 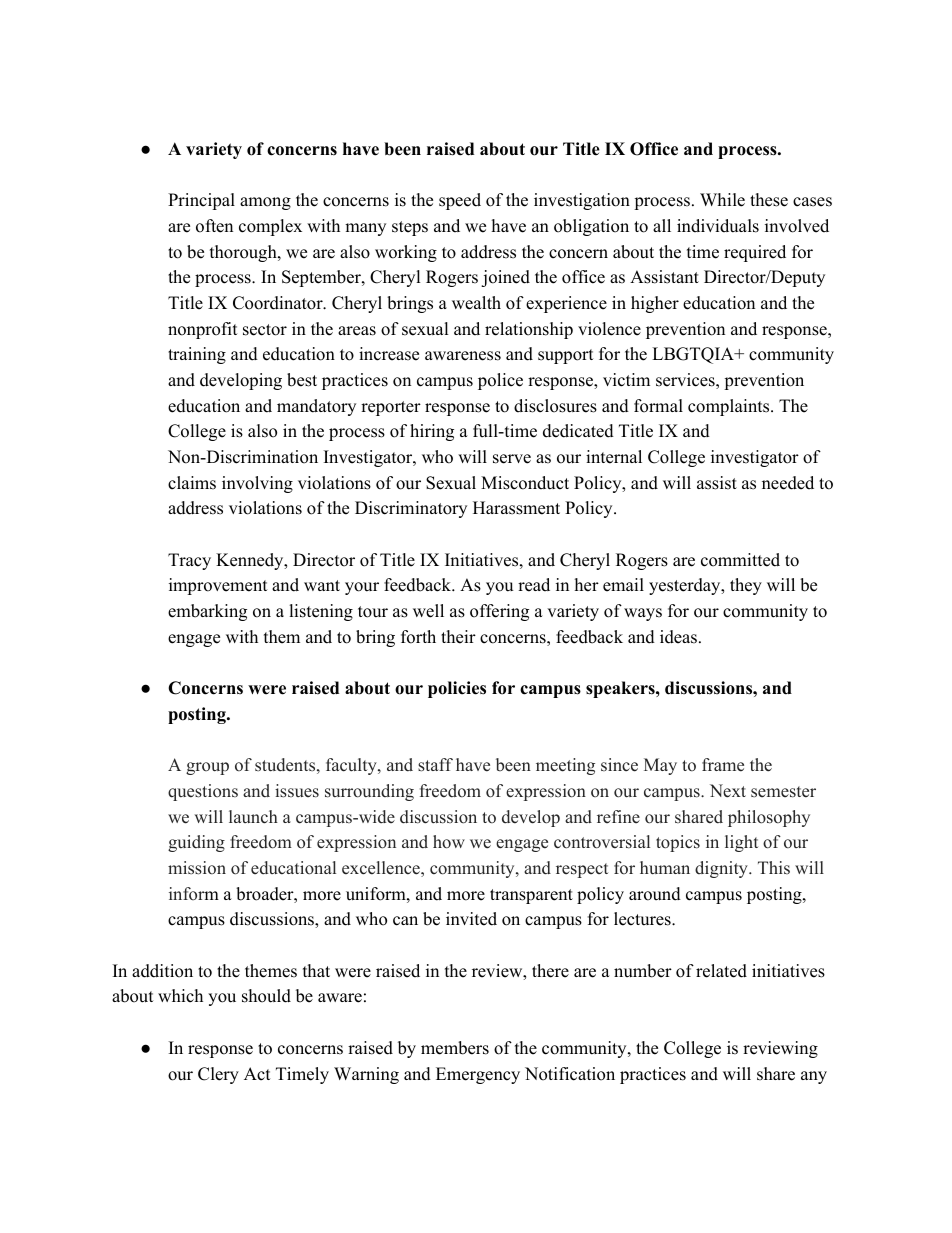 What do you see at coordinates (266, 996) in the screenshot?
I see `should` at bounding box center [266, 996].
